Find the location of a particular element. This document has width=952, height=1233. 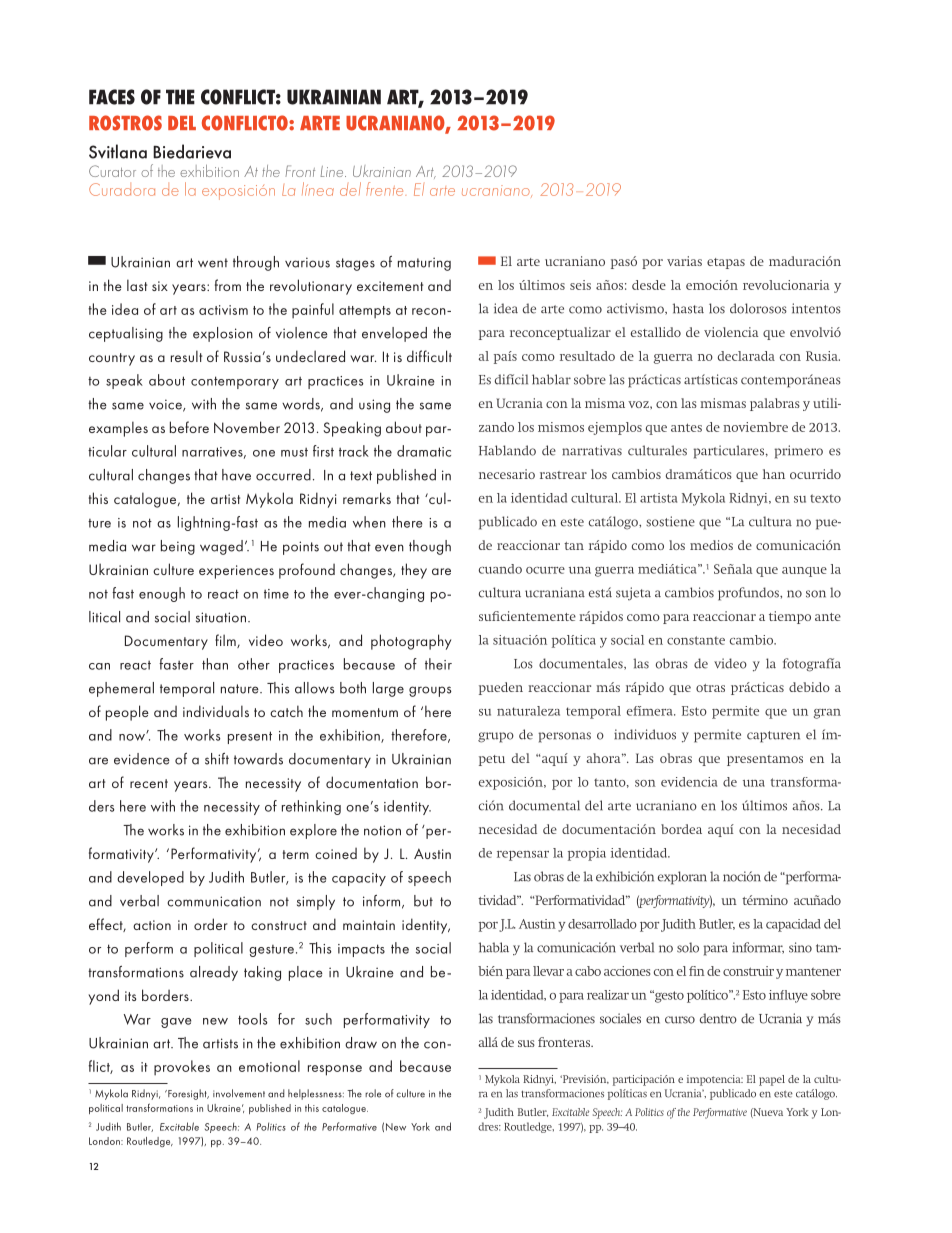

papel is located at coordinates (772, 1080).
